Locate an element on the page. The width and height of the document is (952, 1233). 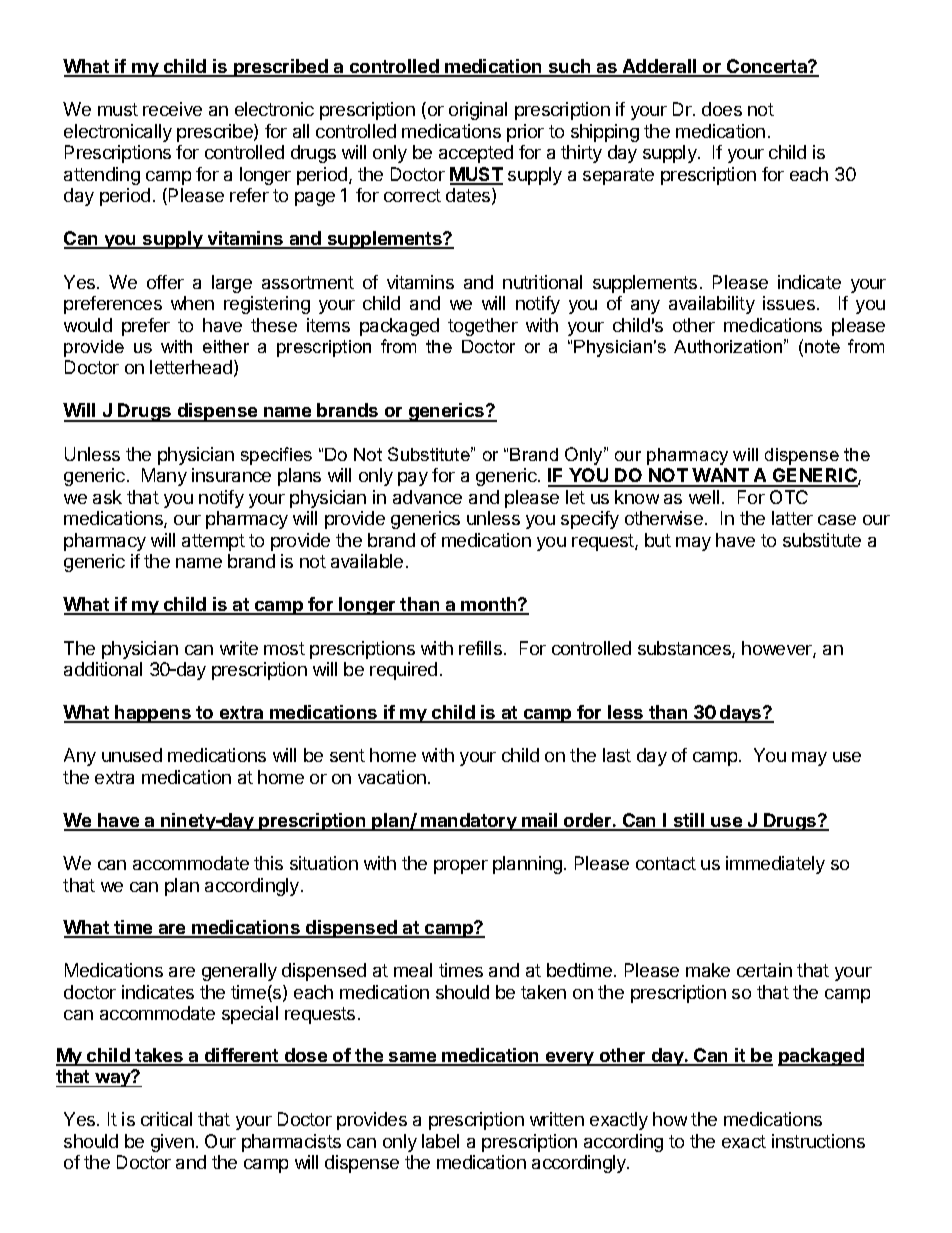
does is located at coordinates (722, 109).
